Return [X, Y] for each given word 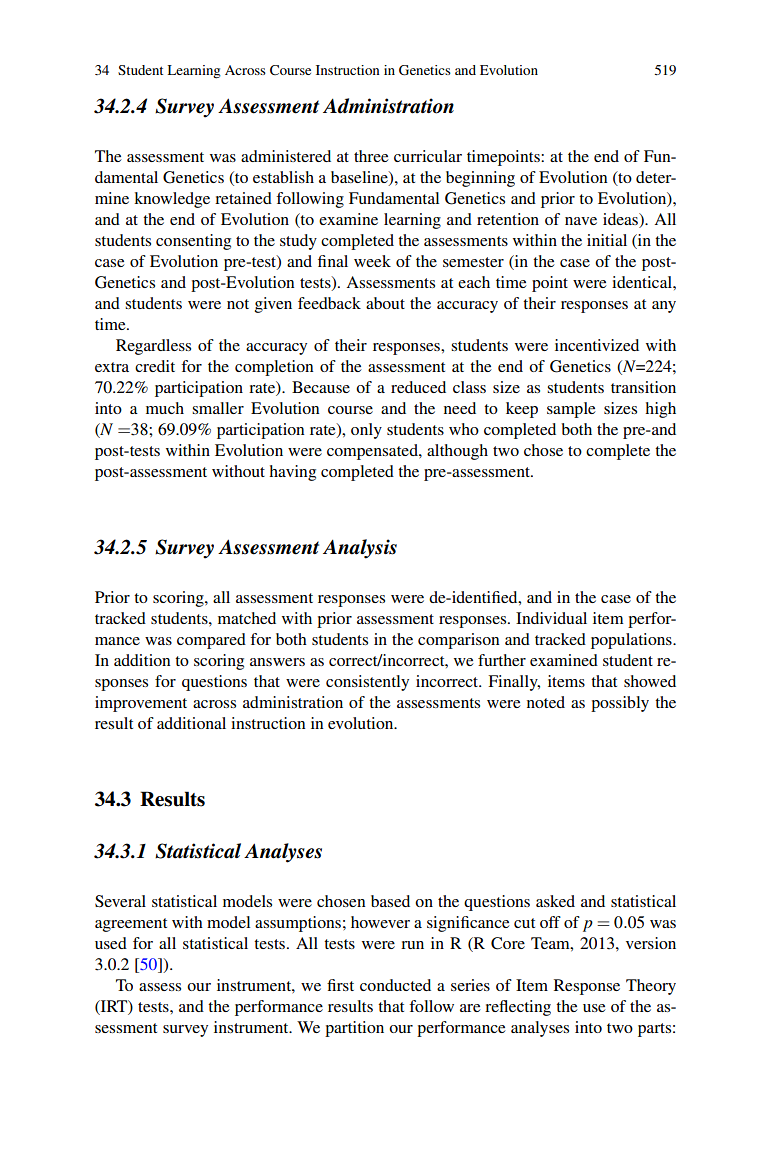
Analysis [360, 549]
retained [243, 198]
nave [581, 221]
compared [211, 641]
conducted [395, 985]
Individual [551, 618]
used [111, 943]
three [371, 156]
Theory [651, 987]
